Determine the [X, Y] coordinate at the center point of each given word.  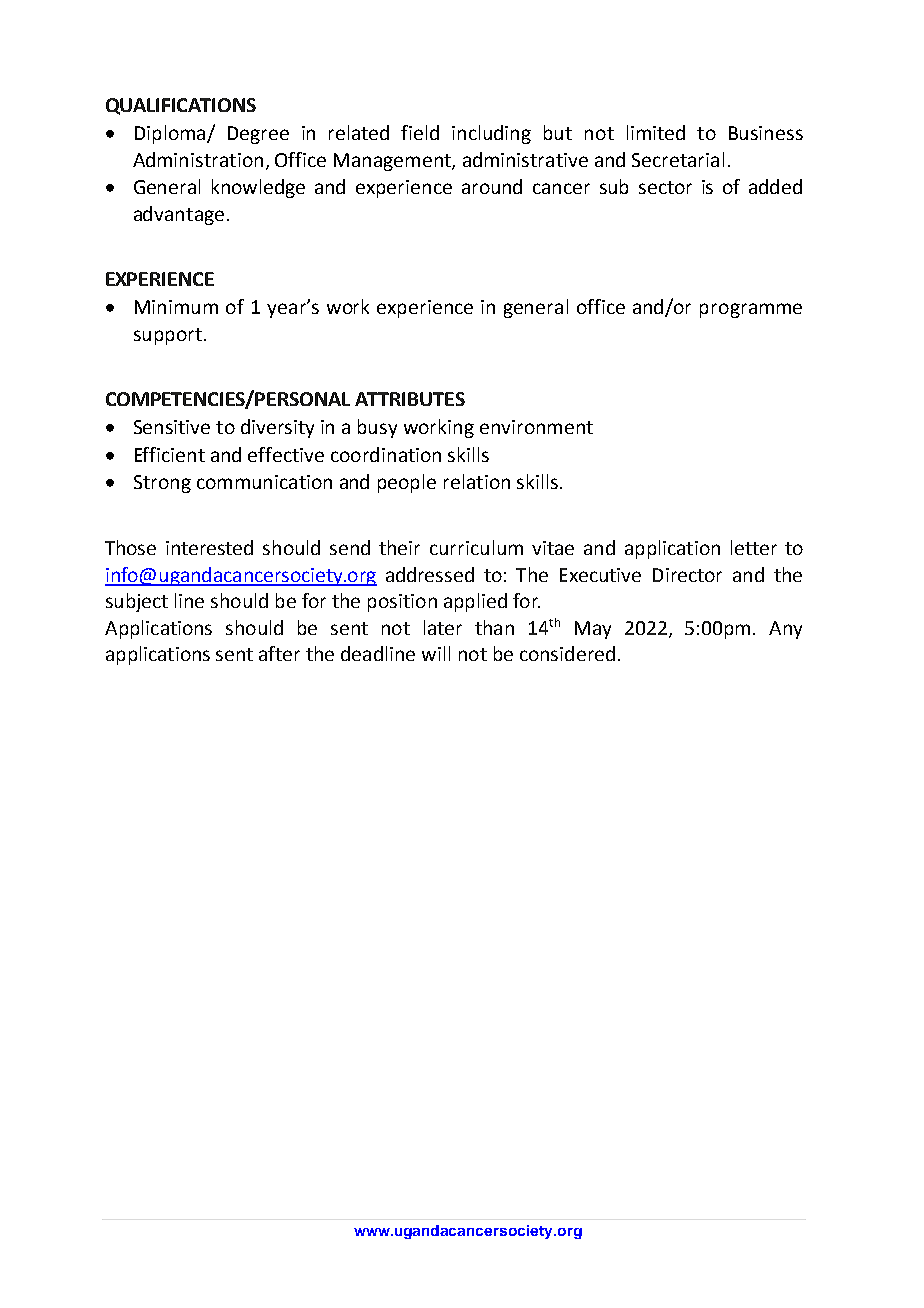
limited [656, 132]
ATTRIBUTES [410, 399]
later [443, 627]
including [491, 134]
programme [751, 310]
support [168, 336]
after [279, 653]
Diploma [171, 134]
